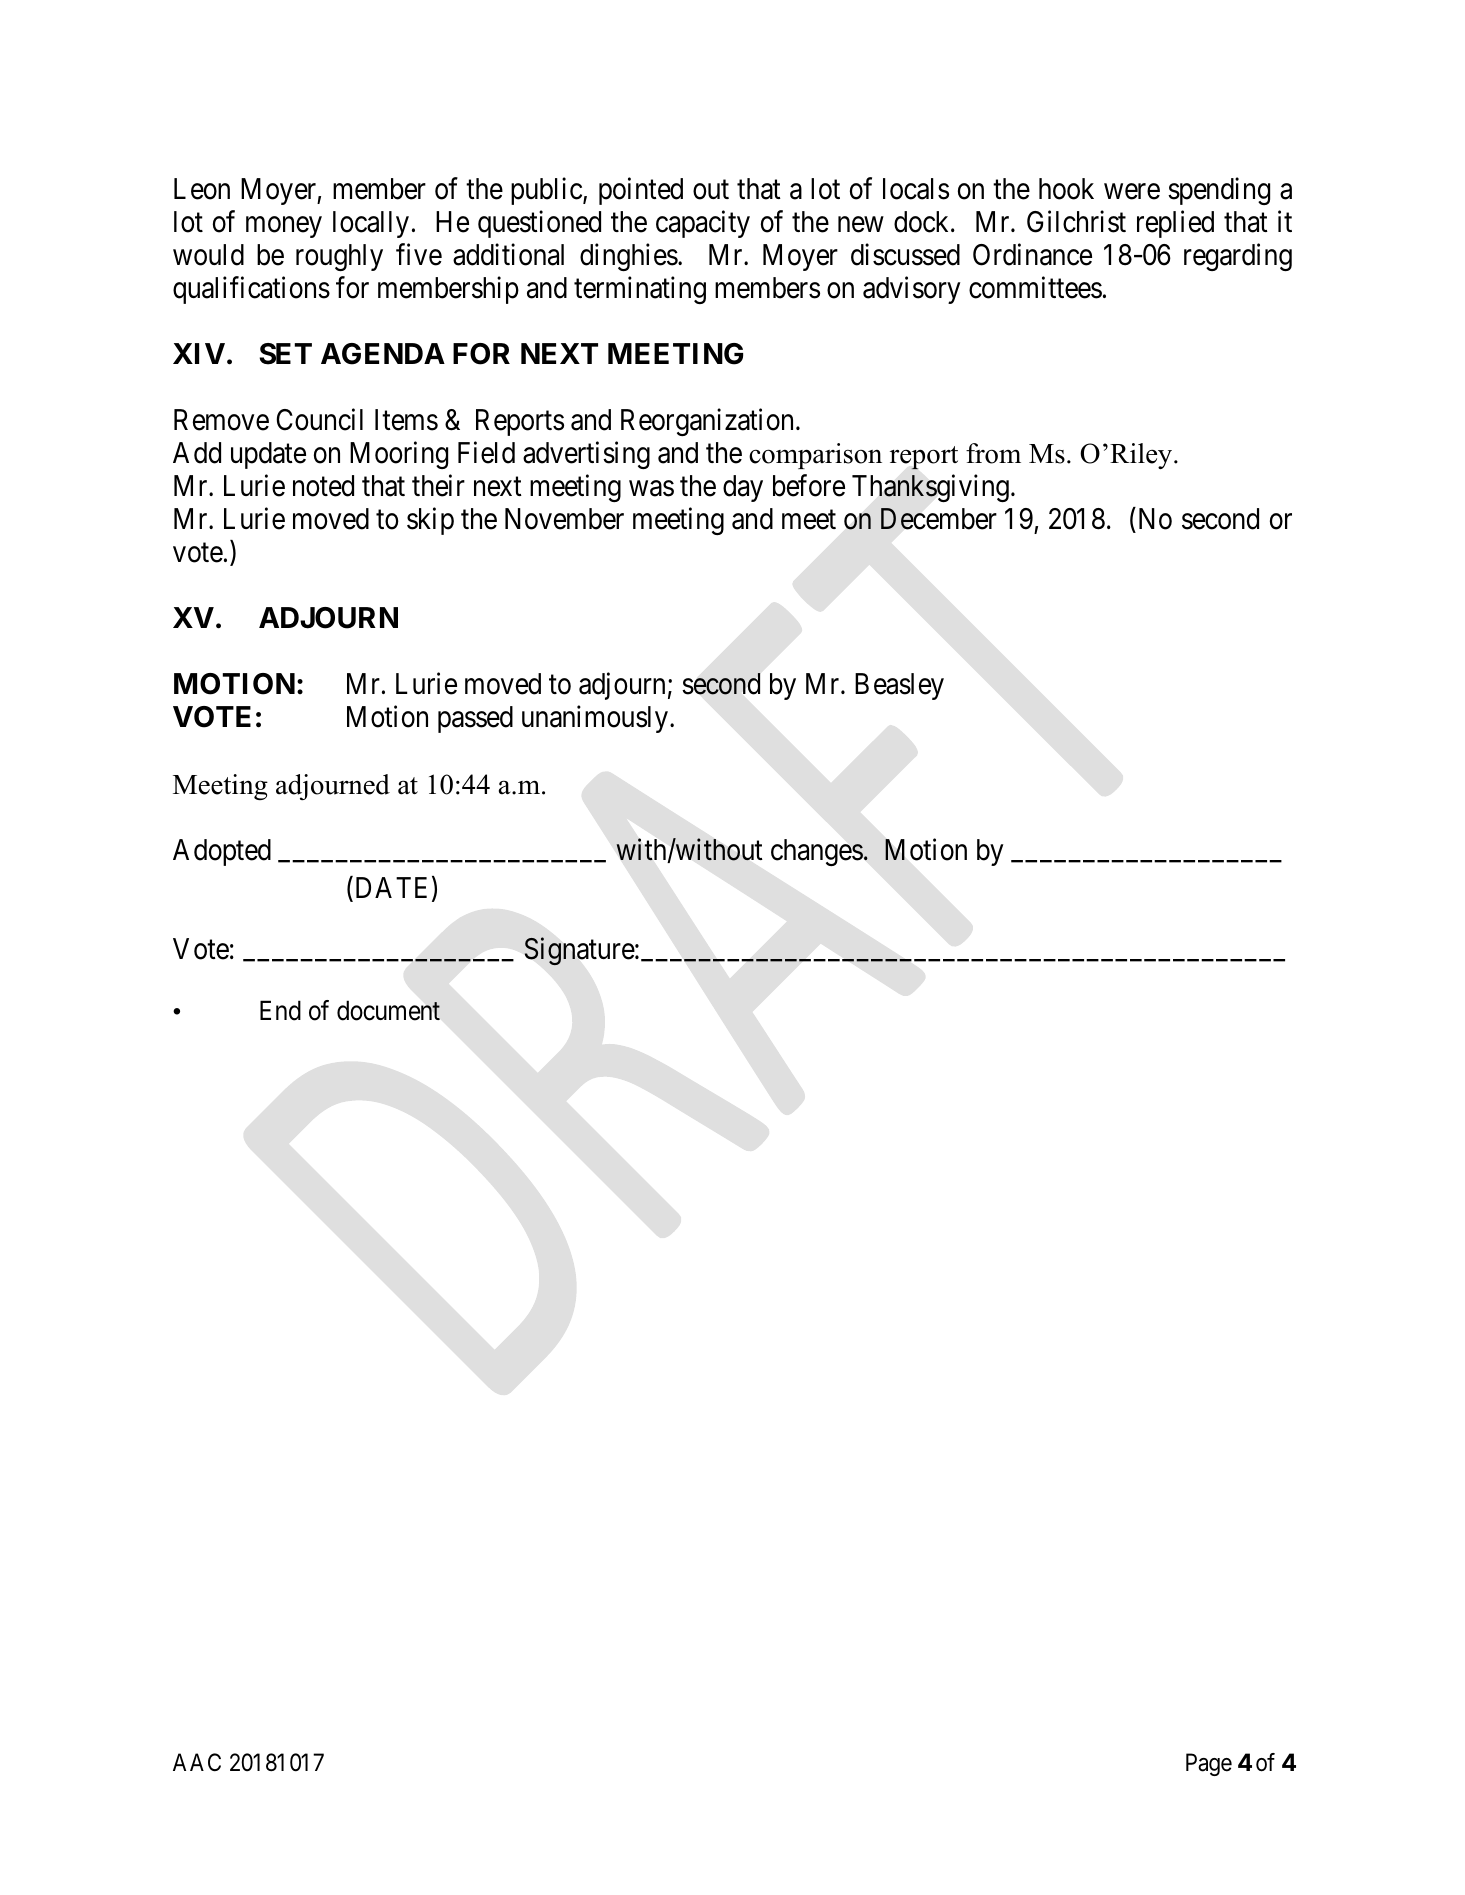 The image size is (1465, 1895). I want to click on unanimously, so click(595, 719).
